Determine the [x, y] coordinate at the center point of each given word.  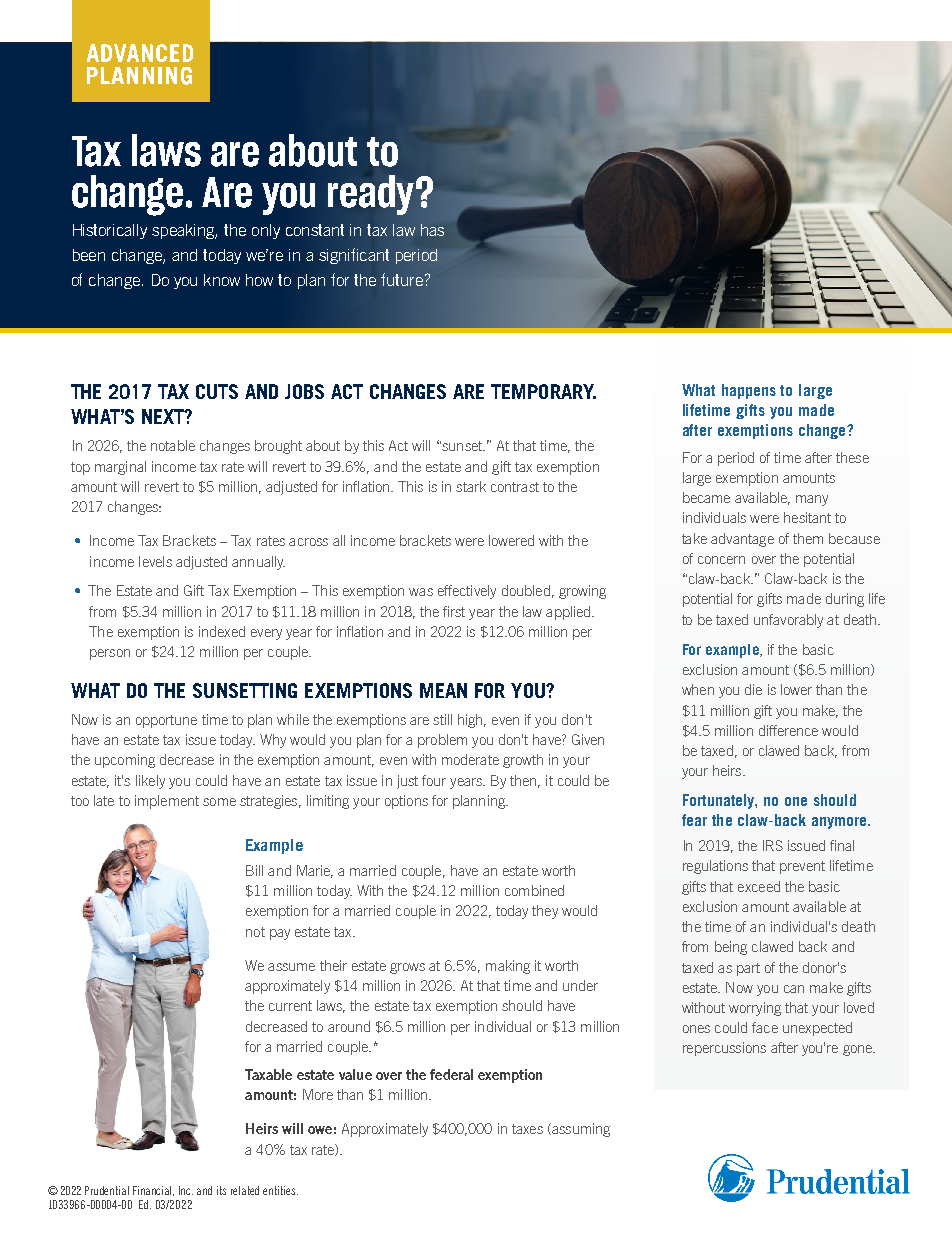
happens [749, 391]
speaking [184, 231]
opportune [166, 721]
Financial [153, 1191]
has [432, 230]
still [442, 719]
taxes [527, 1129]
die [753, 689]
